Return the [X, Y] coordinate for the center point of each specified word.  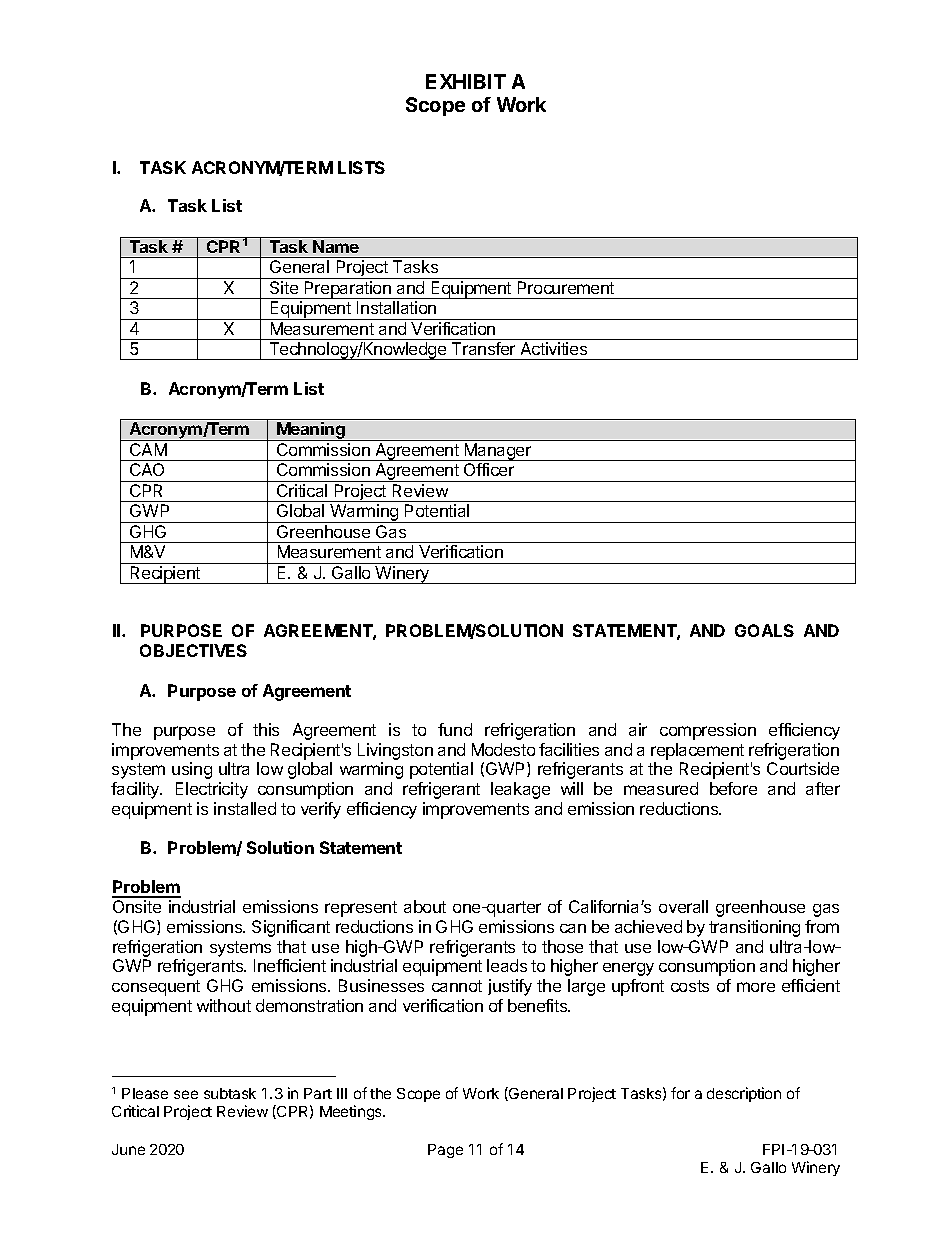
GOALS [764, 630]
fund [455, 729]
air [638, 729]
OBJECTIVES [193, 650]
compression [708, 731]
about [425, 906]
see [186, 1094]
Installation [396, 307]
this [266, 729]
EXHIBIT [466, 81]
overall [683, 906]
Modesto [503, 749]
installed [245, 808]
